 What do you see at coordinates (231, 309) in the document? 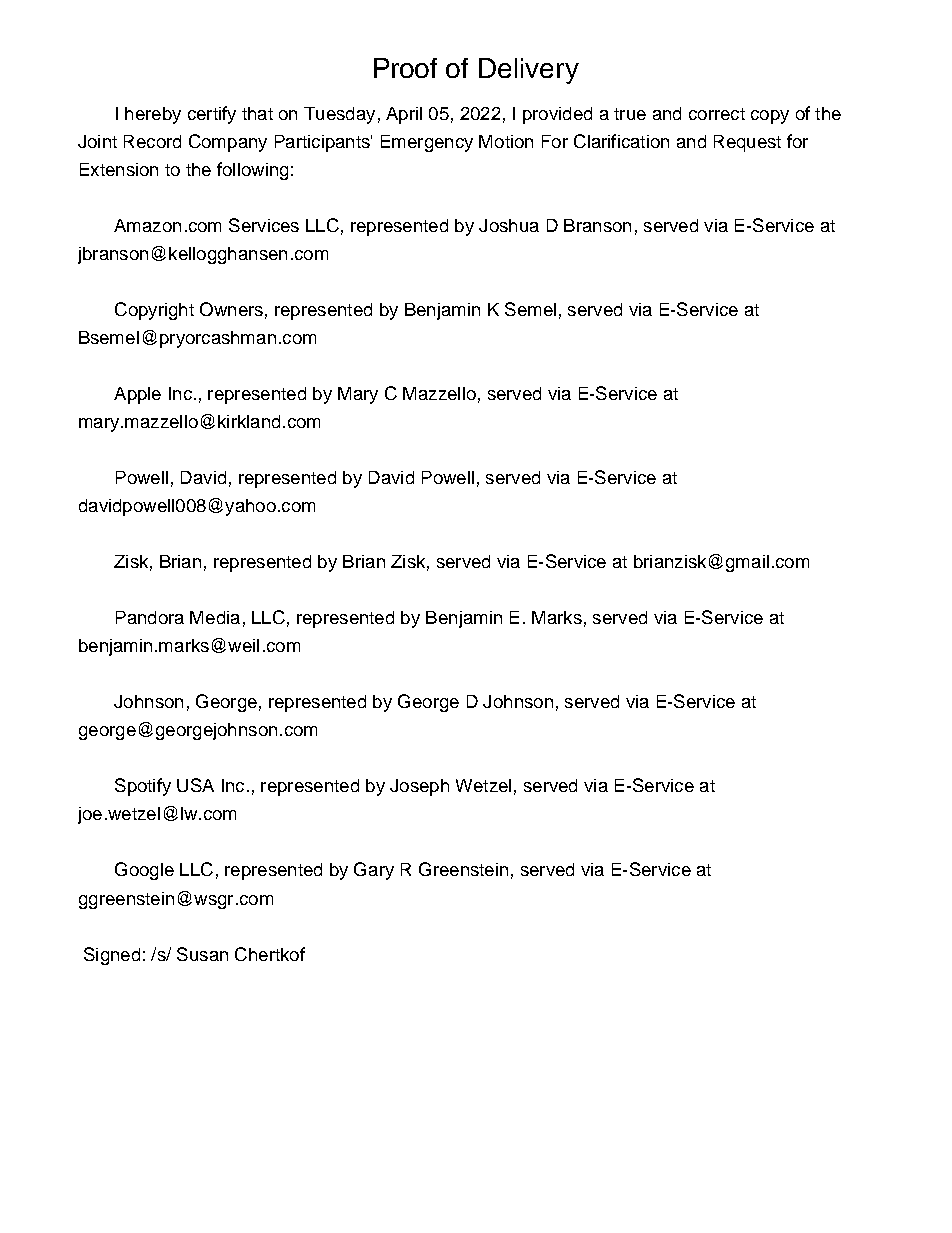
I see `Owners` at bounding box center [231, 309].
